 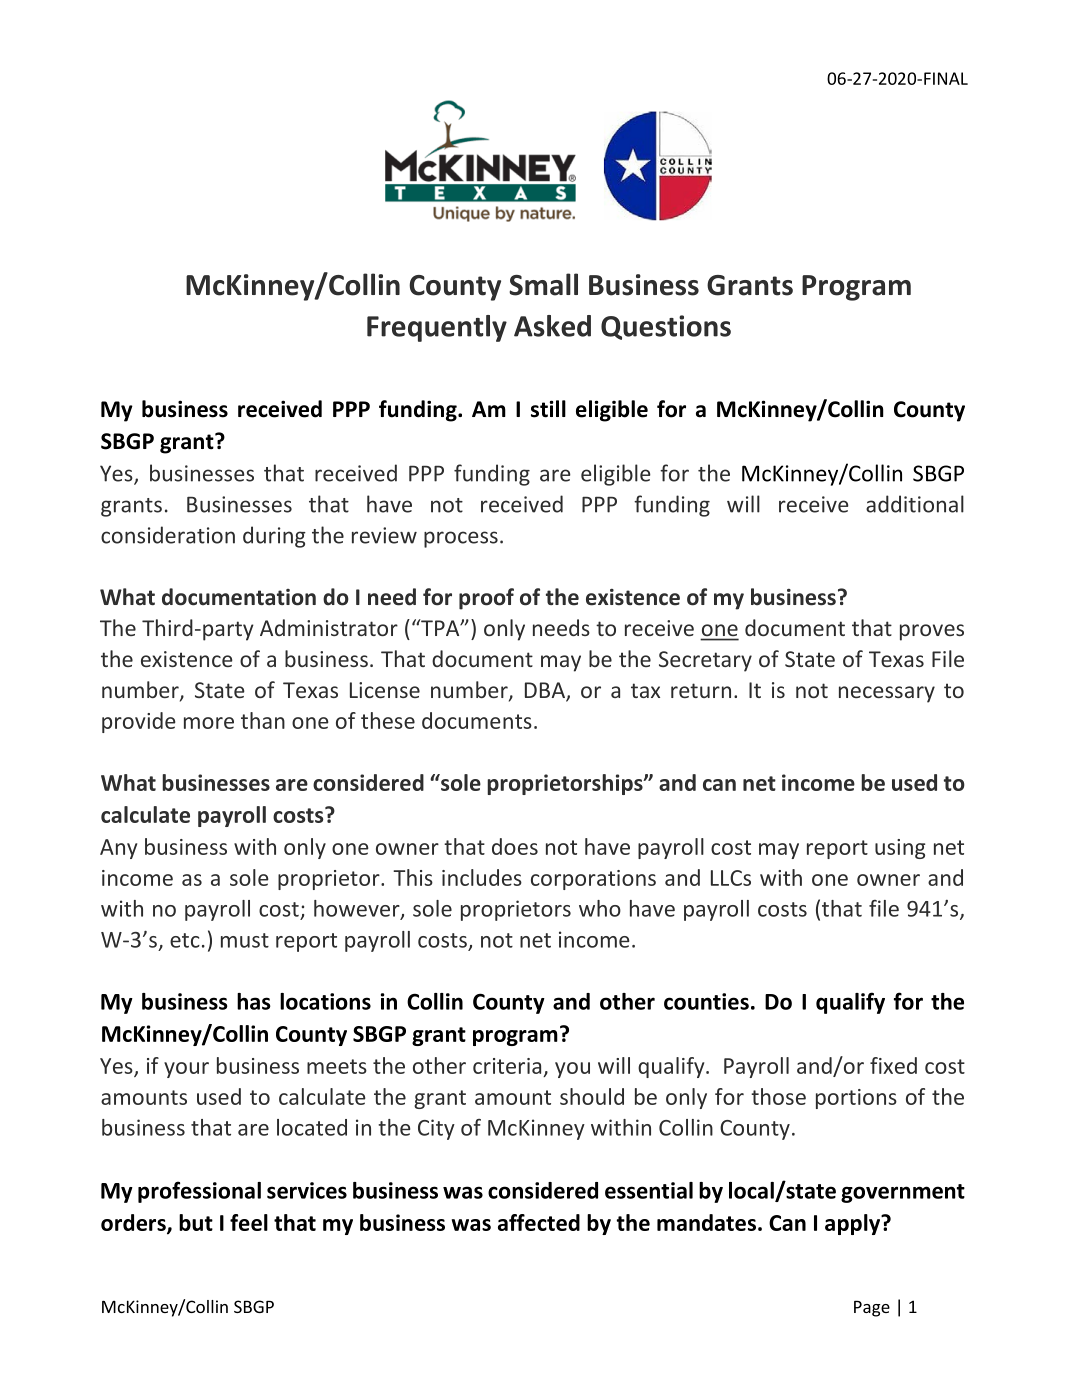 What do you see at coordinates (209, 723) in the screenshot?
I see `more` at bounding box center [209, 723].
